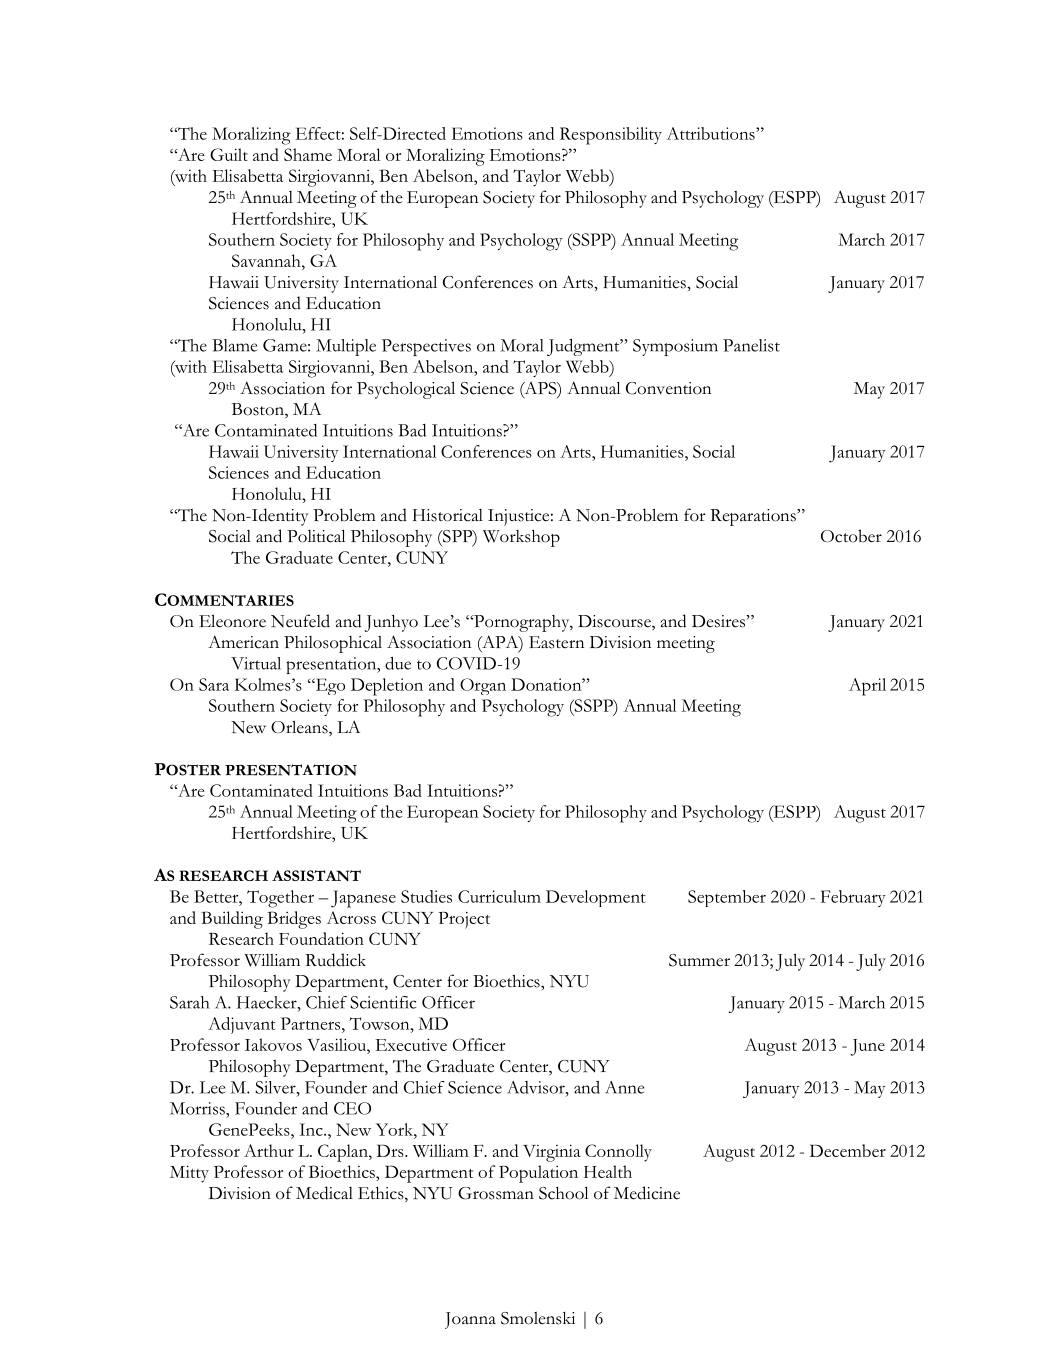 Image resolution: width=1048 pixels, height=1356 pixels. Describe the element at coordinates (611, 136) in the page. I see `Responsibility` at that location.
